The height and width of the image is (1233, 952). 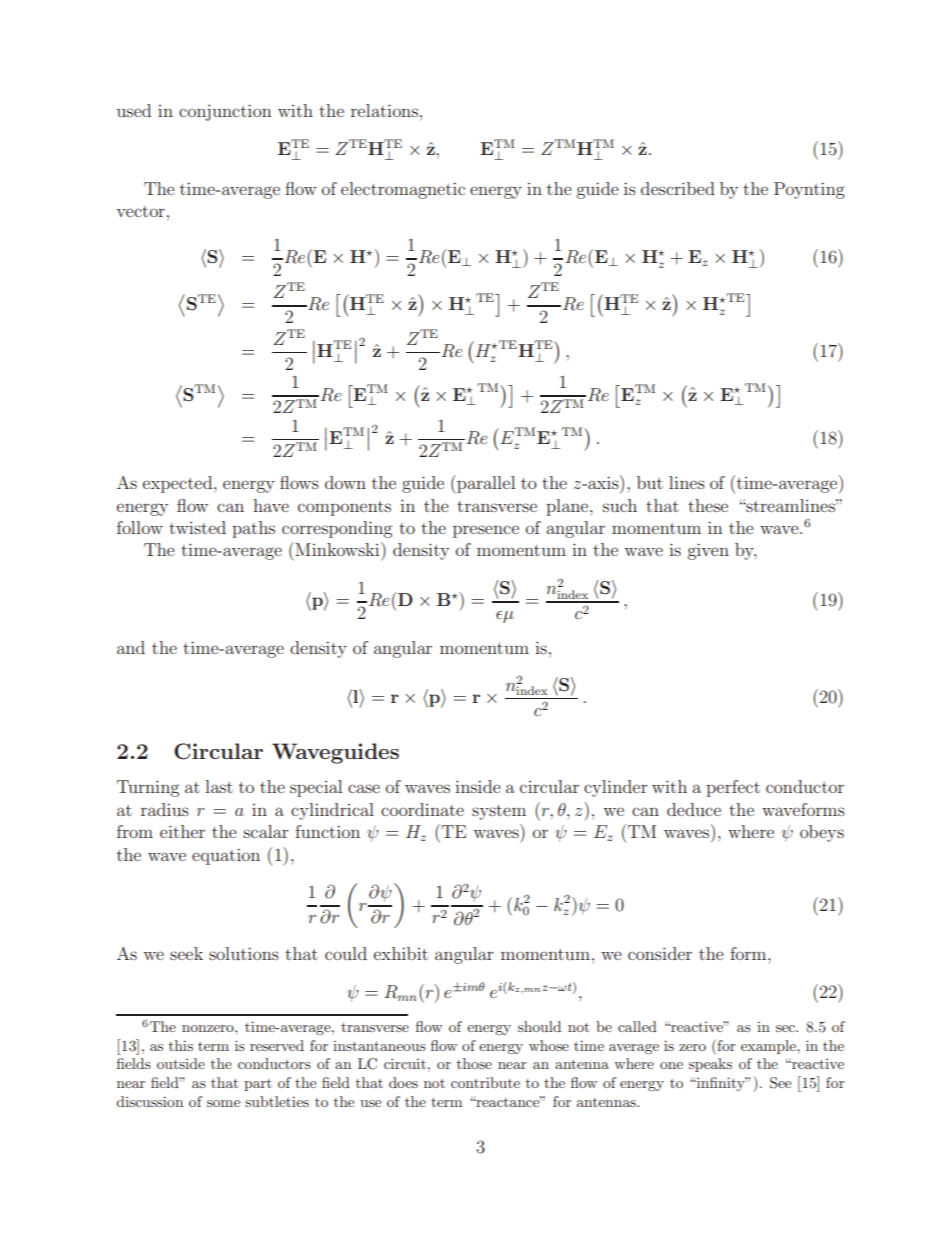 What do you see at coordinates (485, 484) in the image?
I see `parallel` at bounding box center [485, 484].
